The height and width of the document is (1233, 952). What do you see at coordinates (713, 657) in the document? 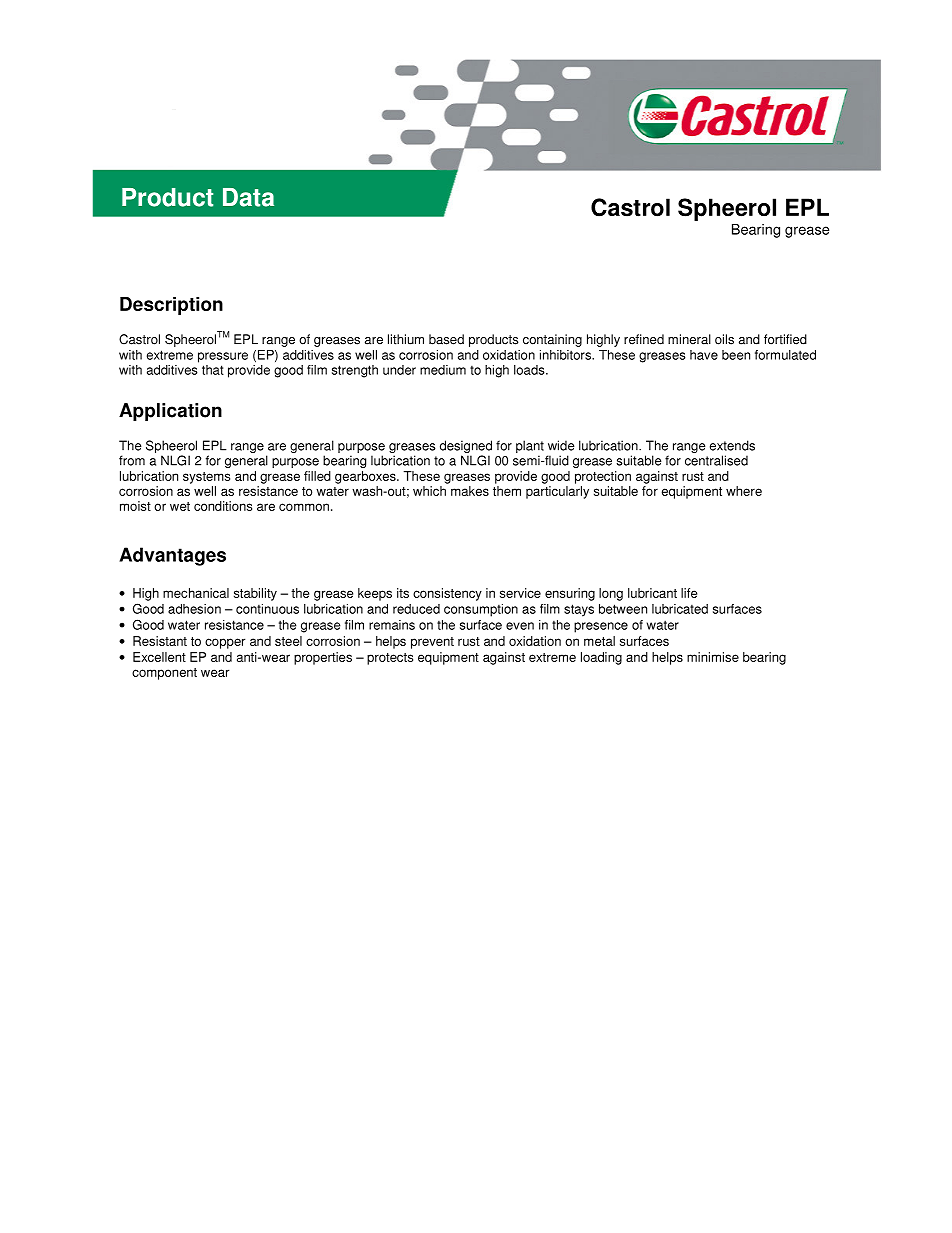
I see `minimise` at bounding box center [713, 657].
